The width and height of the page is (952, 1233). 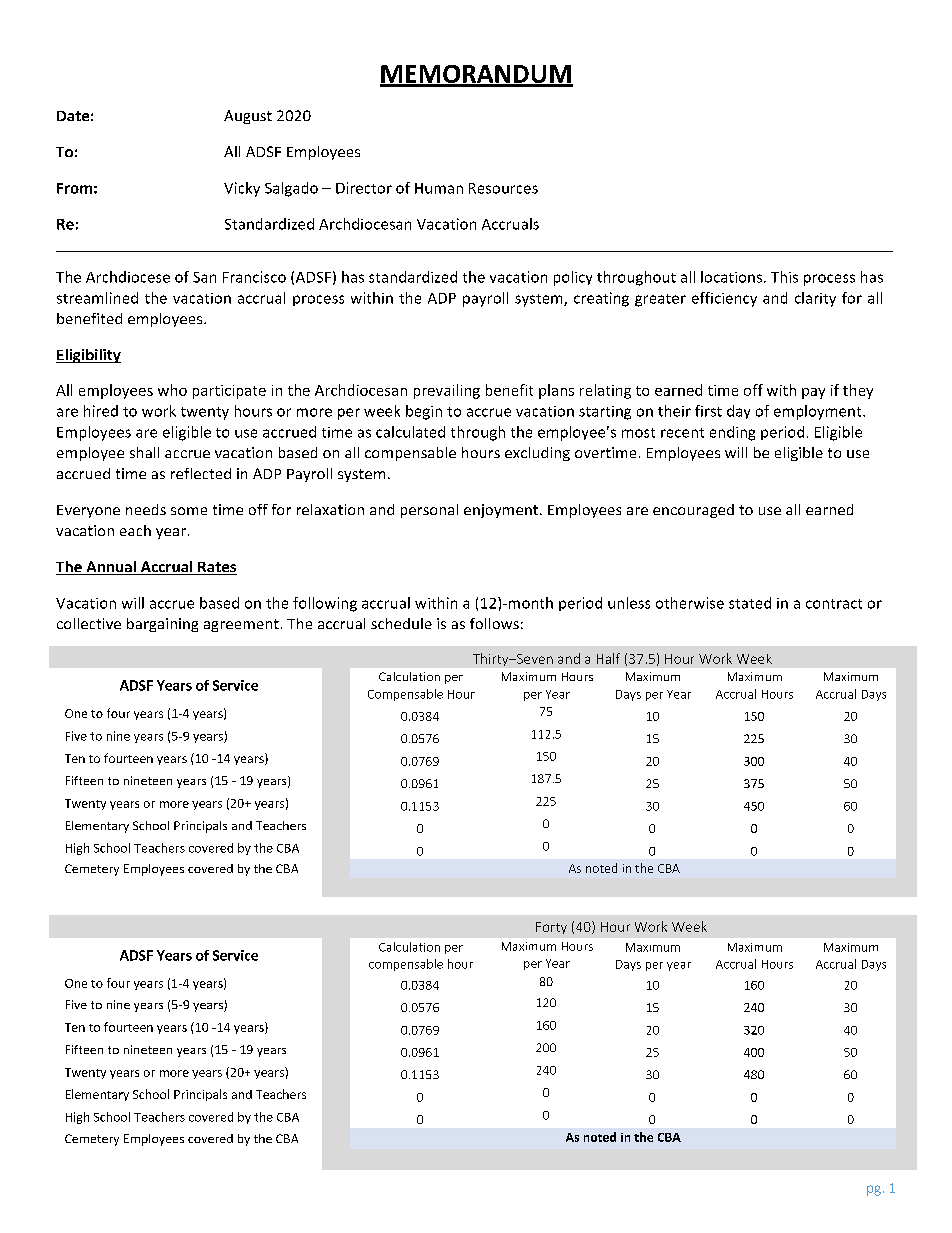 I want to click on MEMORANDUM, so click(x=476, y=75).
